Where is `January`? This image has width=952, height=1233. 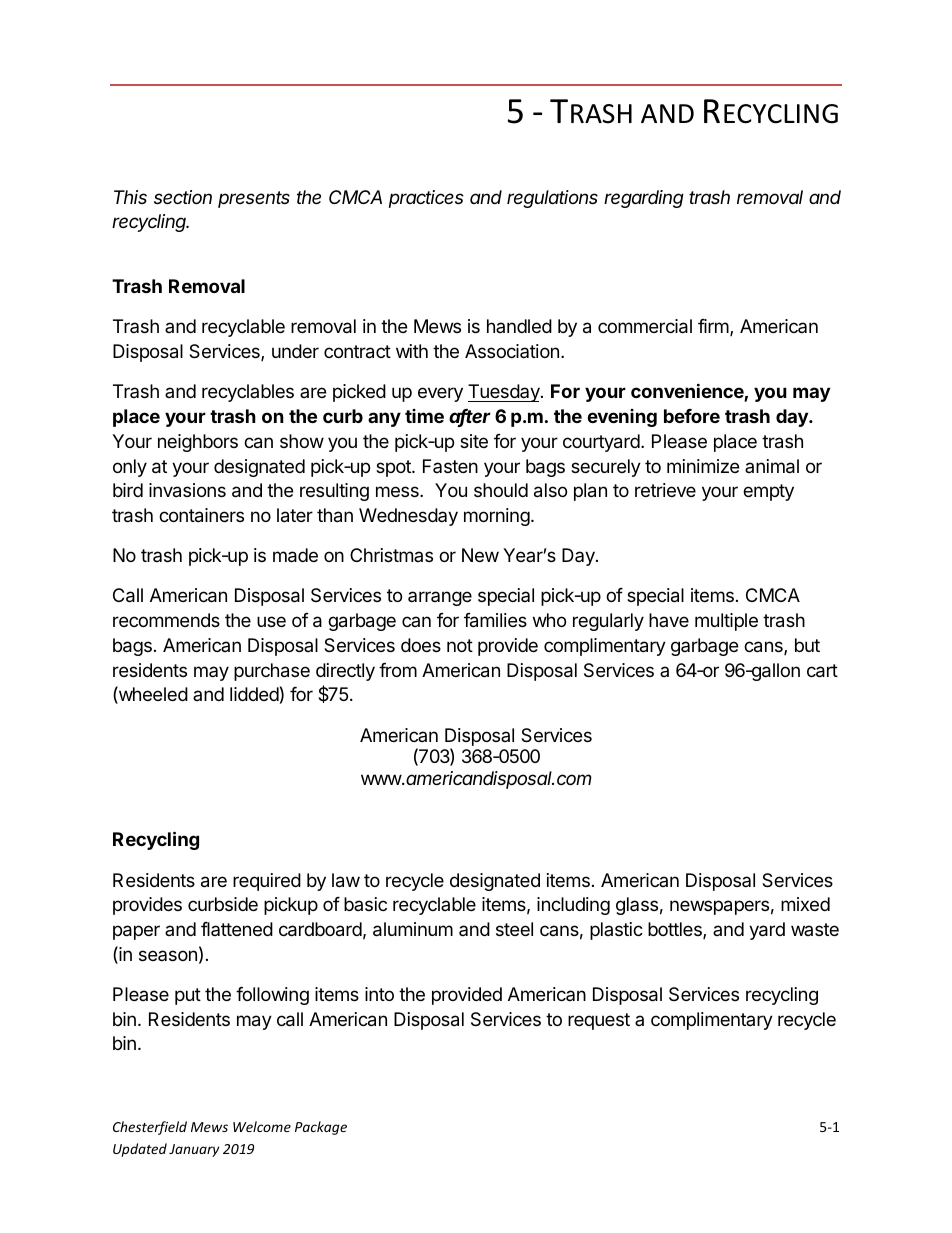
January is located at coordinates (194, 1150).
